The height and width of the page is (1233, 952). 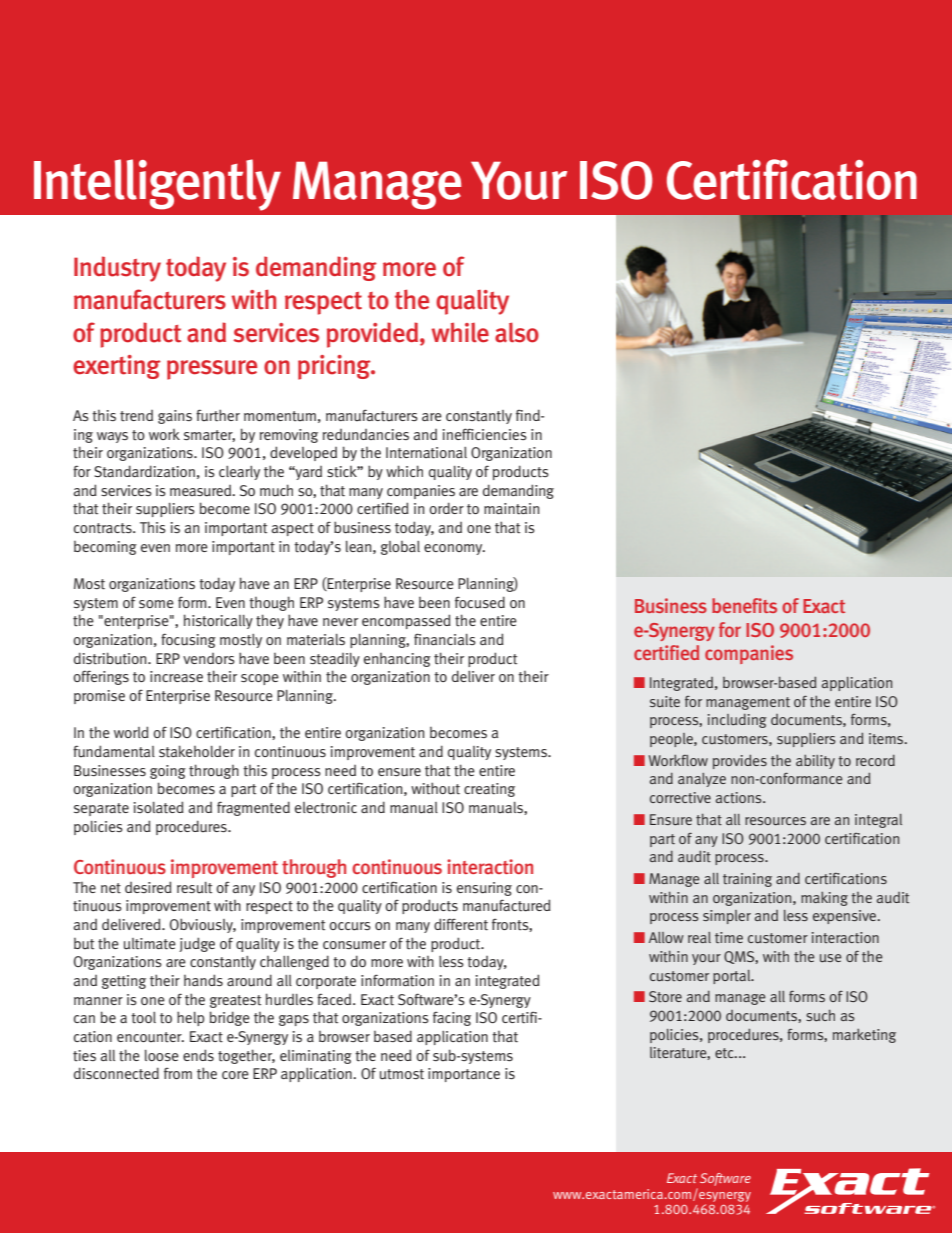 I want to click on maintain, so click(x=511, y=509).
